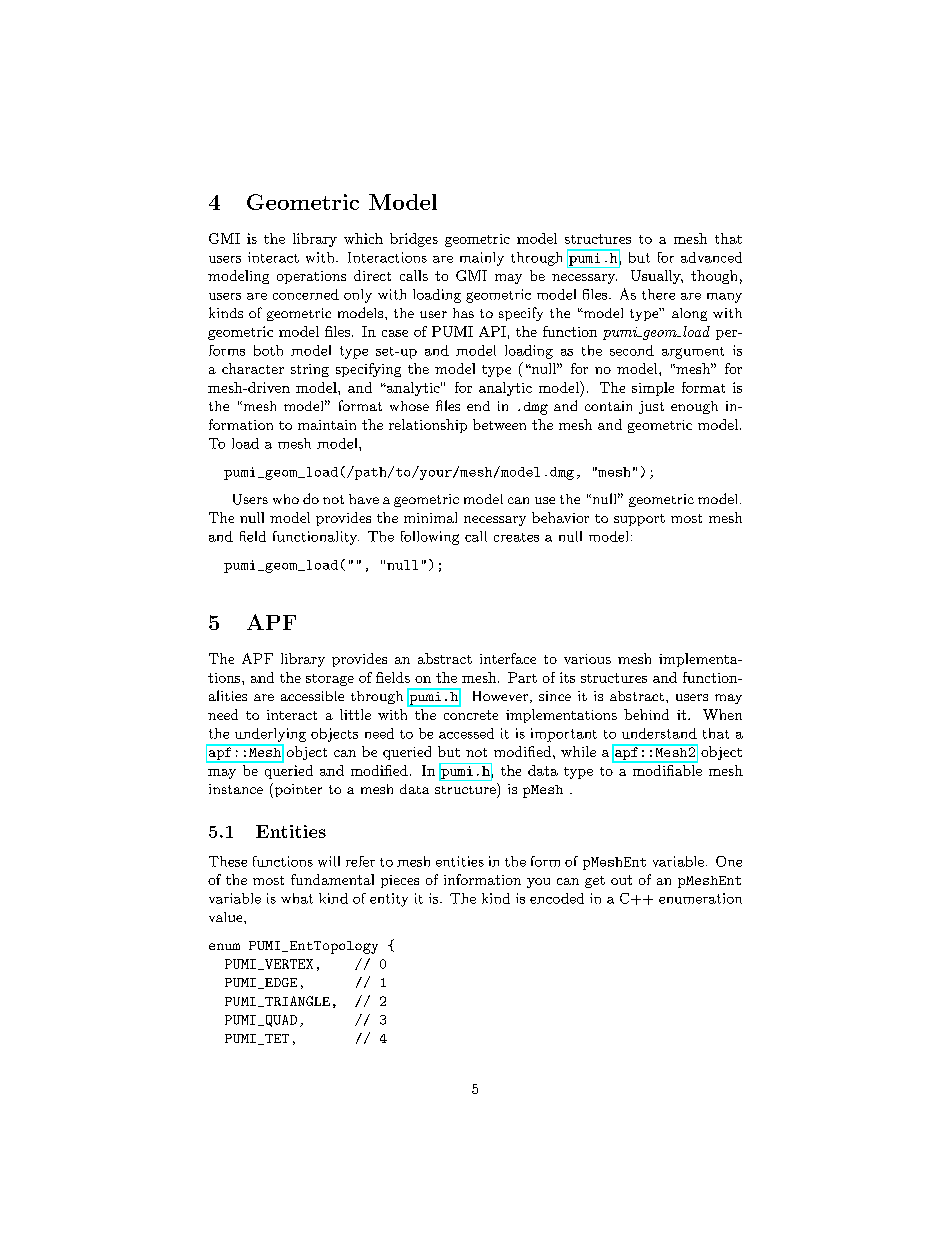  Describe the element at coordinates (711, 257) in the page. I see `advanced` at that location.
